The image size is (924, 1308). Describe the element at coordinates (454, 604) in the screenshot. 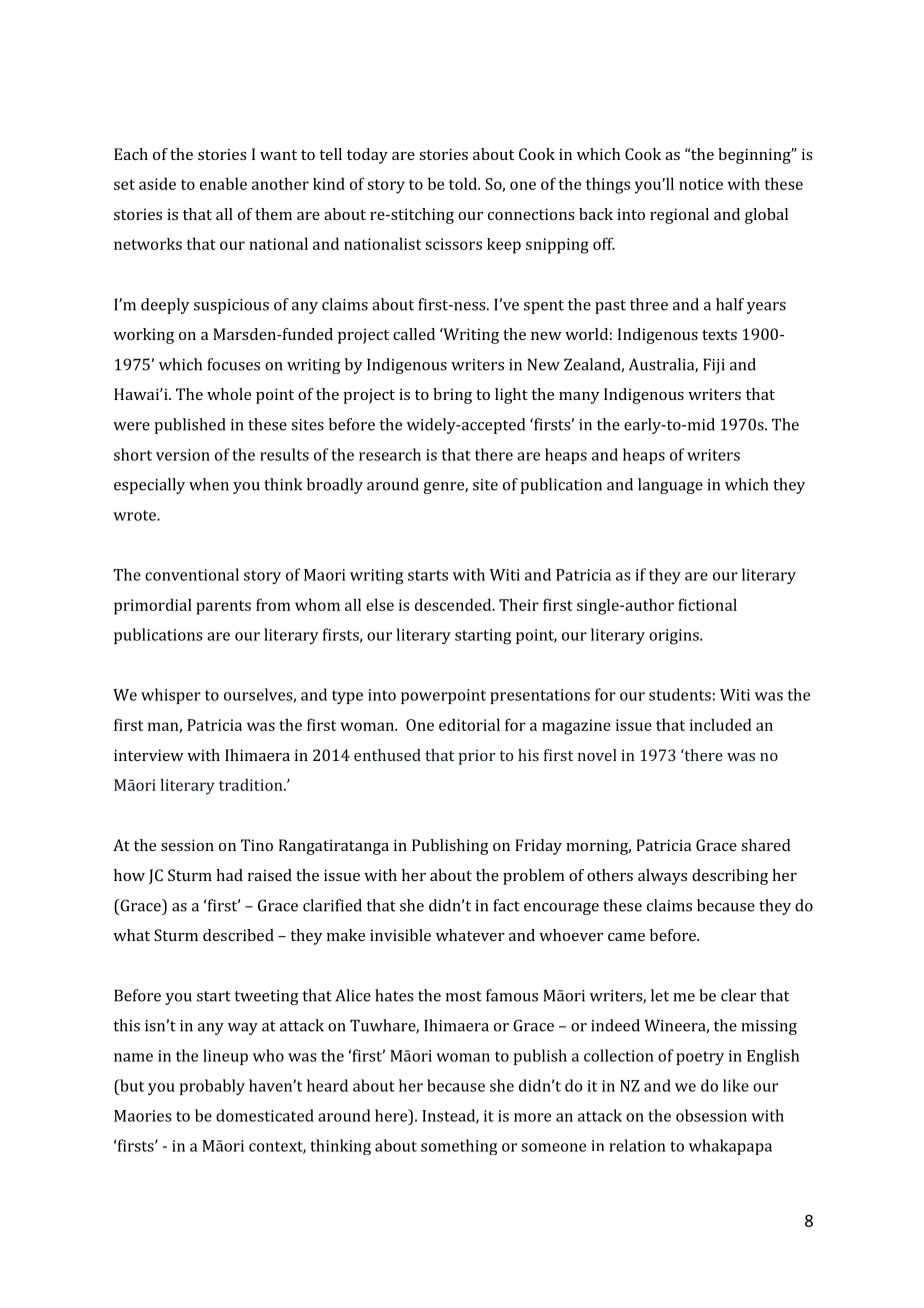

I see `descended` at that location.
